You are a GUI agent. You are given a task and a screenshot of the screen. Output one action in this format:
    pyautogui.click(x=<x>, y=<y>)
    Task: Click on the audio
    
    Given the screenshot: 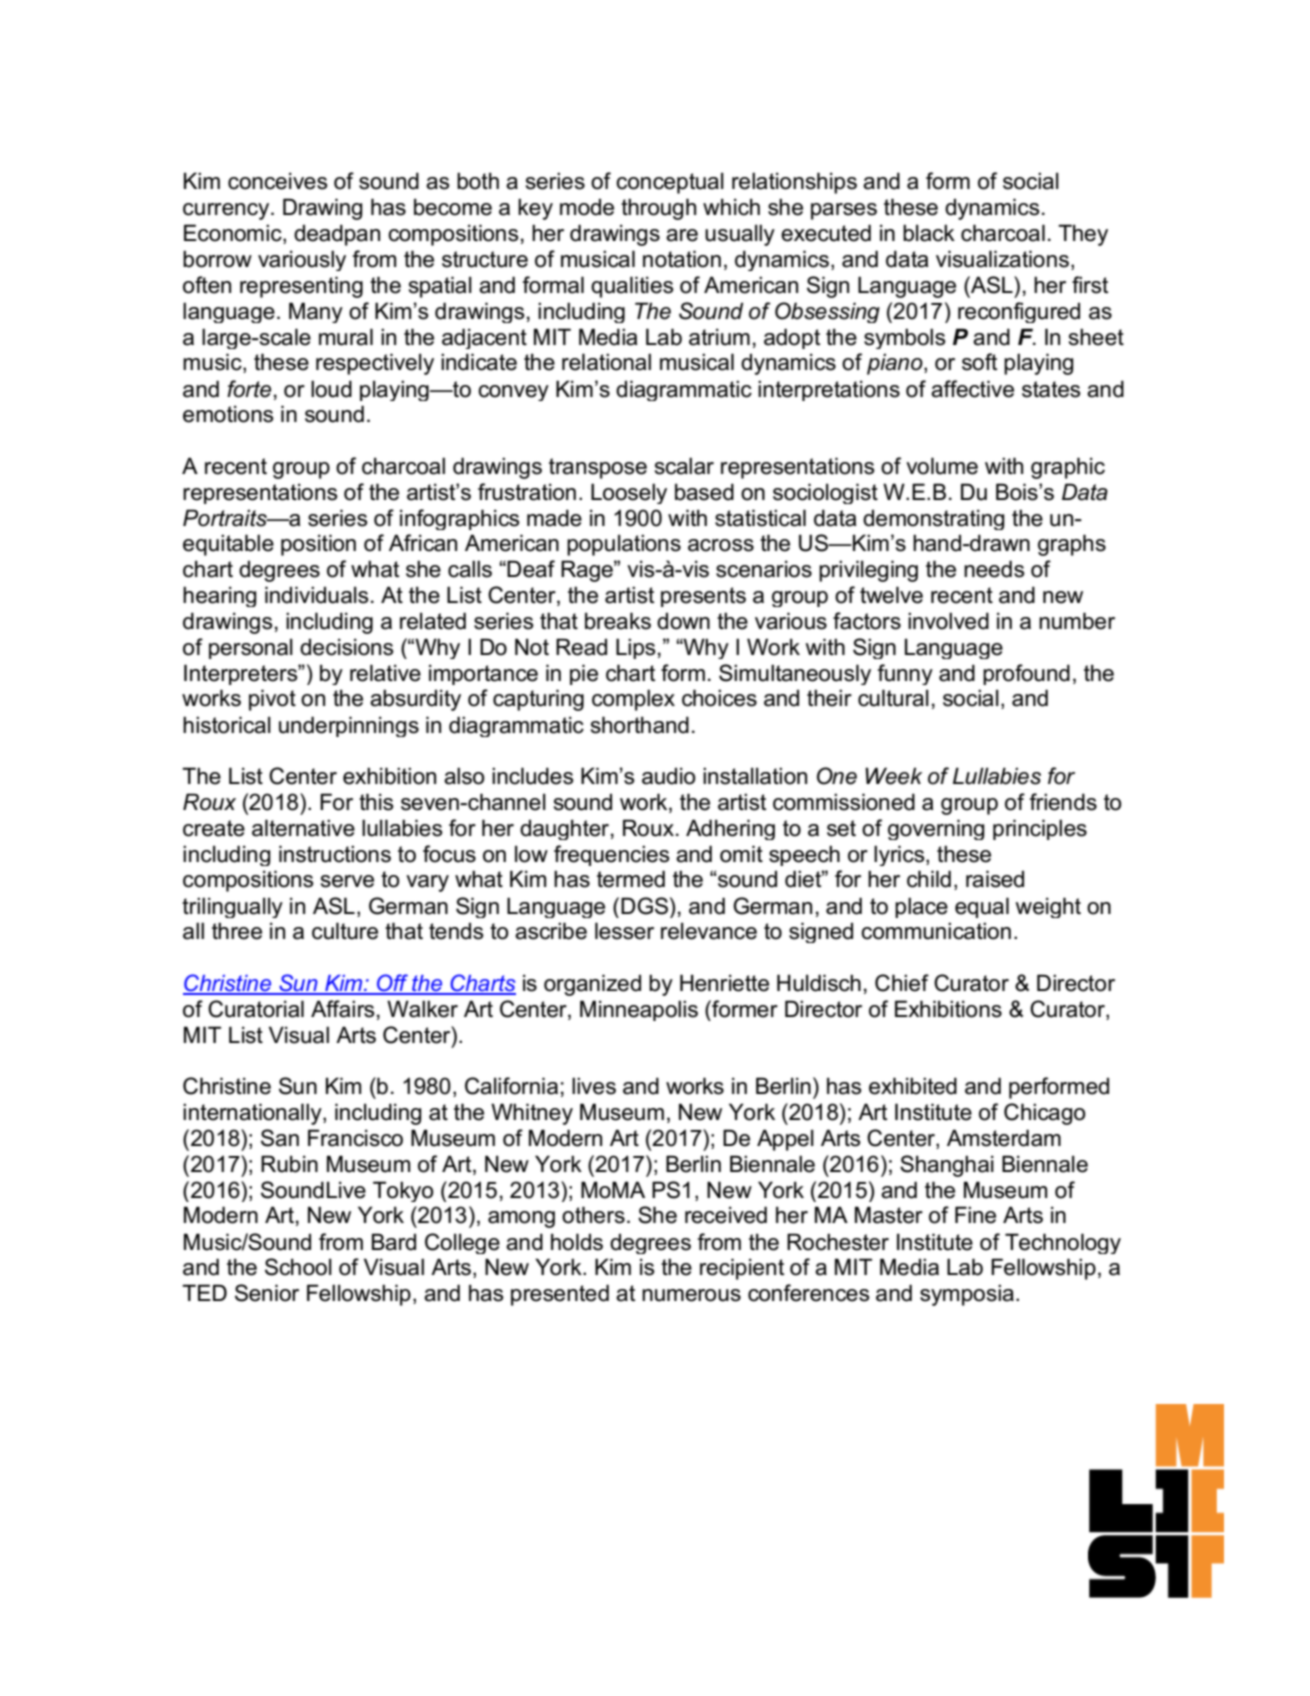 What is the action you would take?
    pyautogui.click(x=668, y=776)
